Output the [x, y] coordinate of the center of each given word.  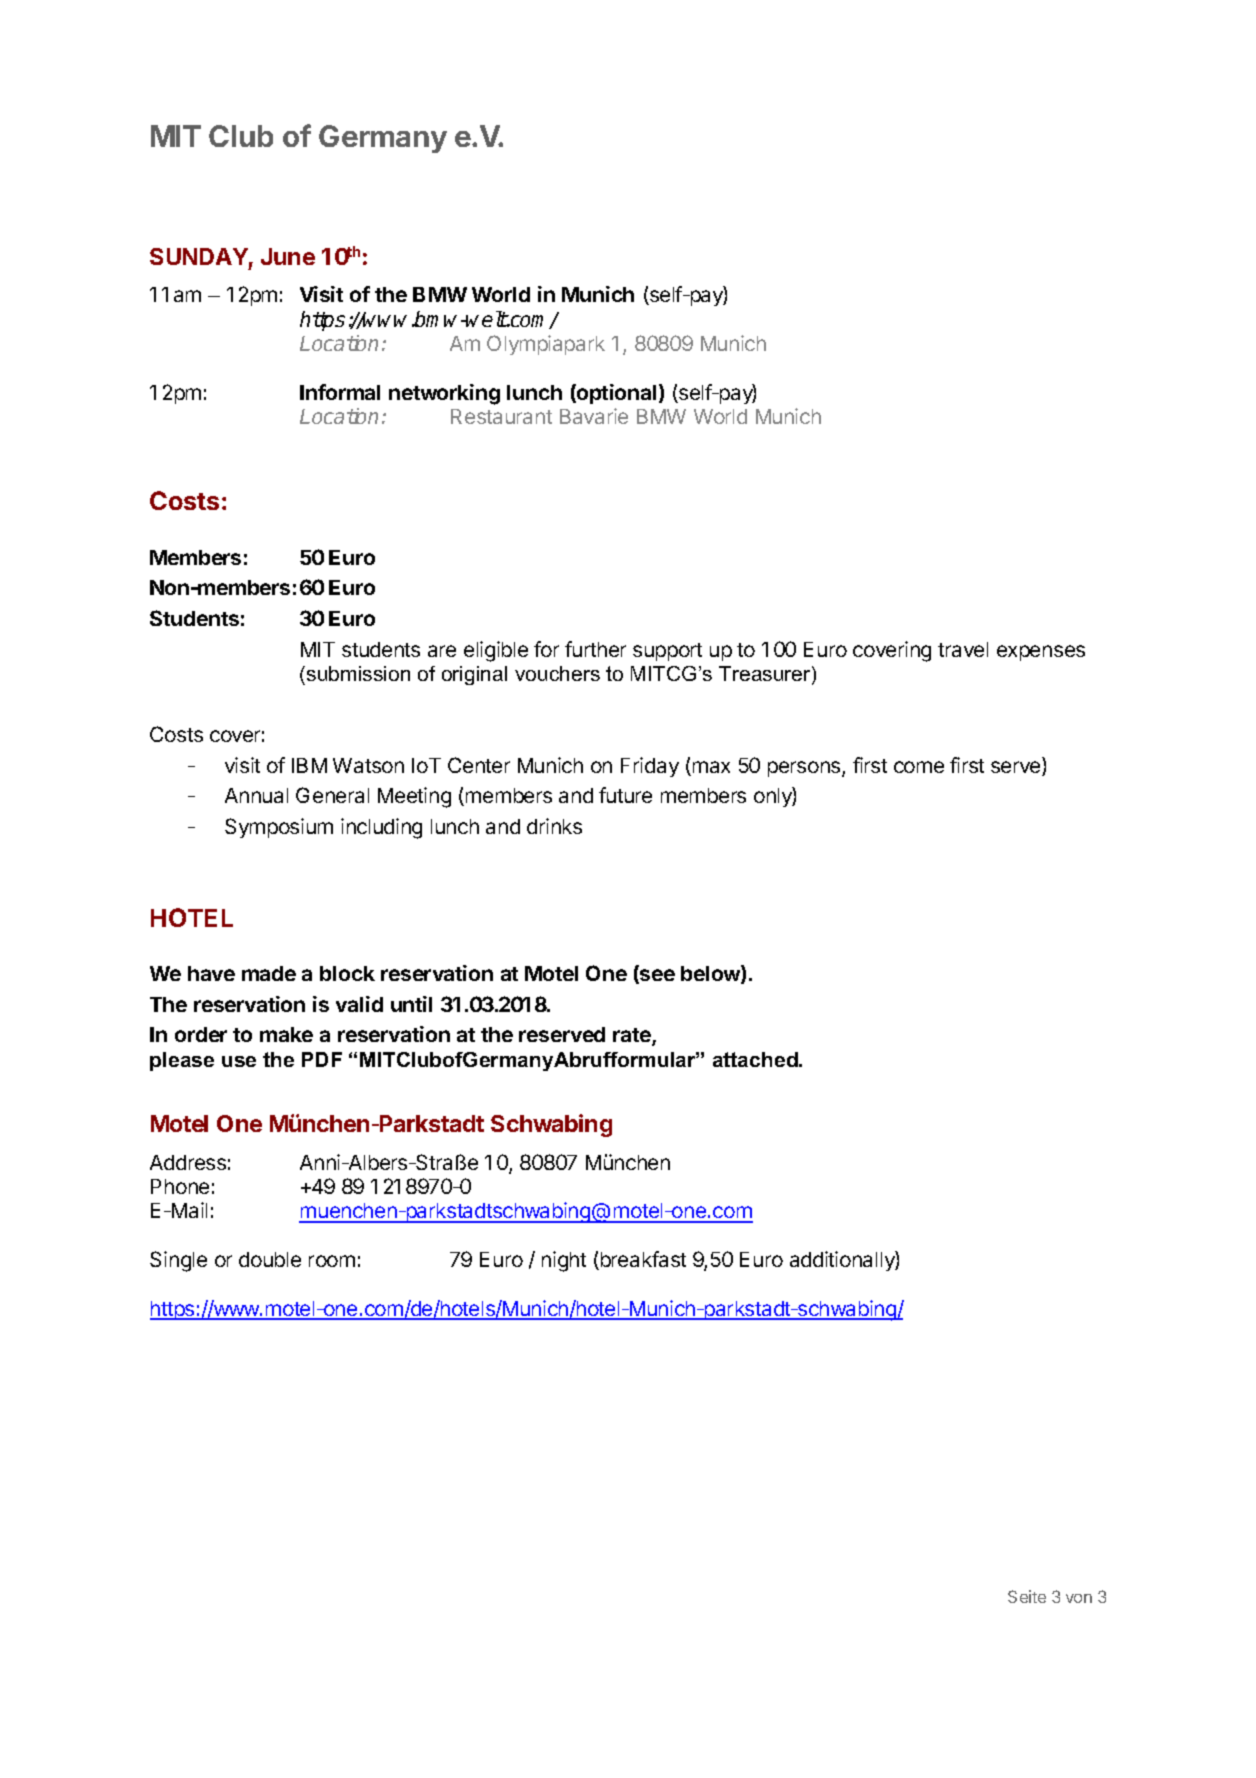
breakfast [642, 1260]
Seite [1027, 1596]
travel [963, 649]
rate [633, 1037]
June [288, 256]
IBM [309, 765]
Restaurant [501, 416]
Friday [650, 767]
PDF [322, 1059]
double [270, 1259]
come [919, 767]
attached [756, 1059]
